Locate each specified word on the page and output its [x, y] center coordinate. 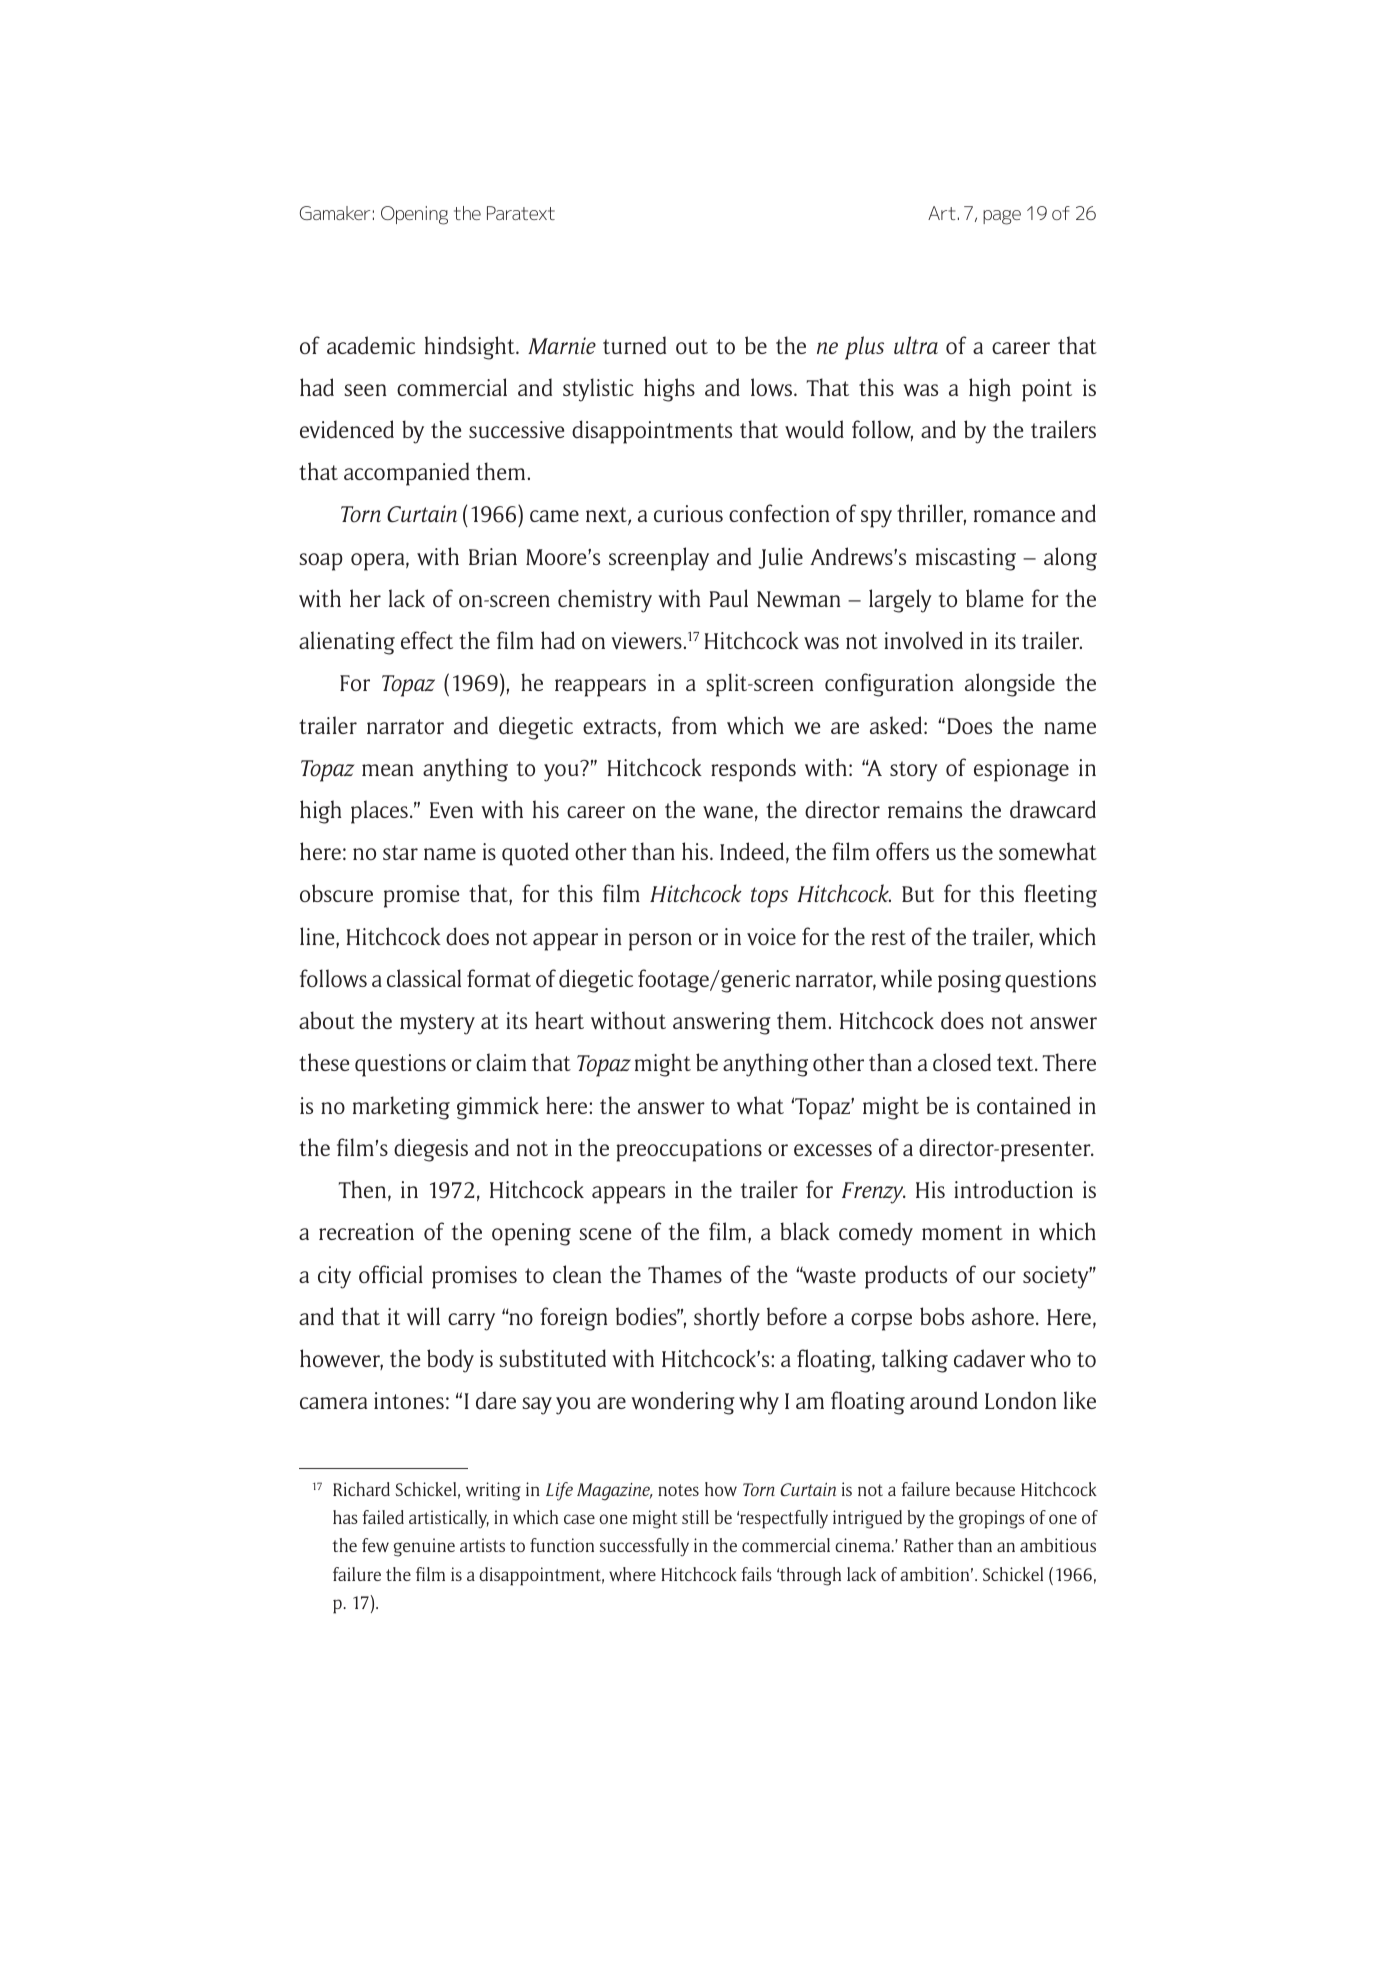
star [400, 852]
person [660, 942]
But [918, 894]
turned [634, 345]
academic [371, 345]
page [1002, 217]
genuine [424, 1547]
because [985, 1489]
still [695, 1517]
